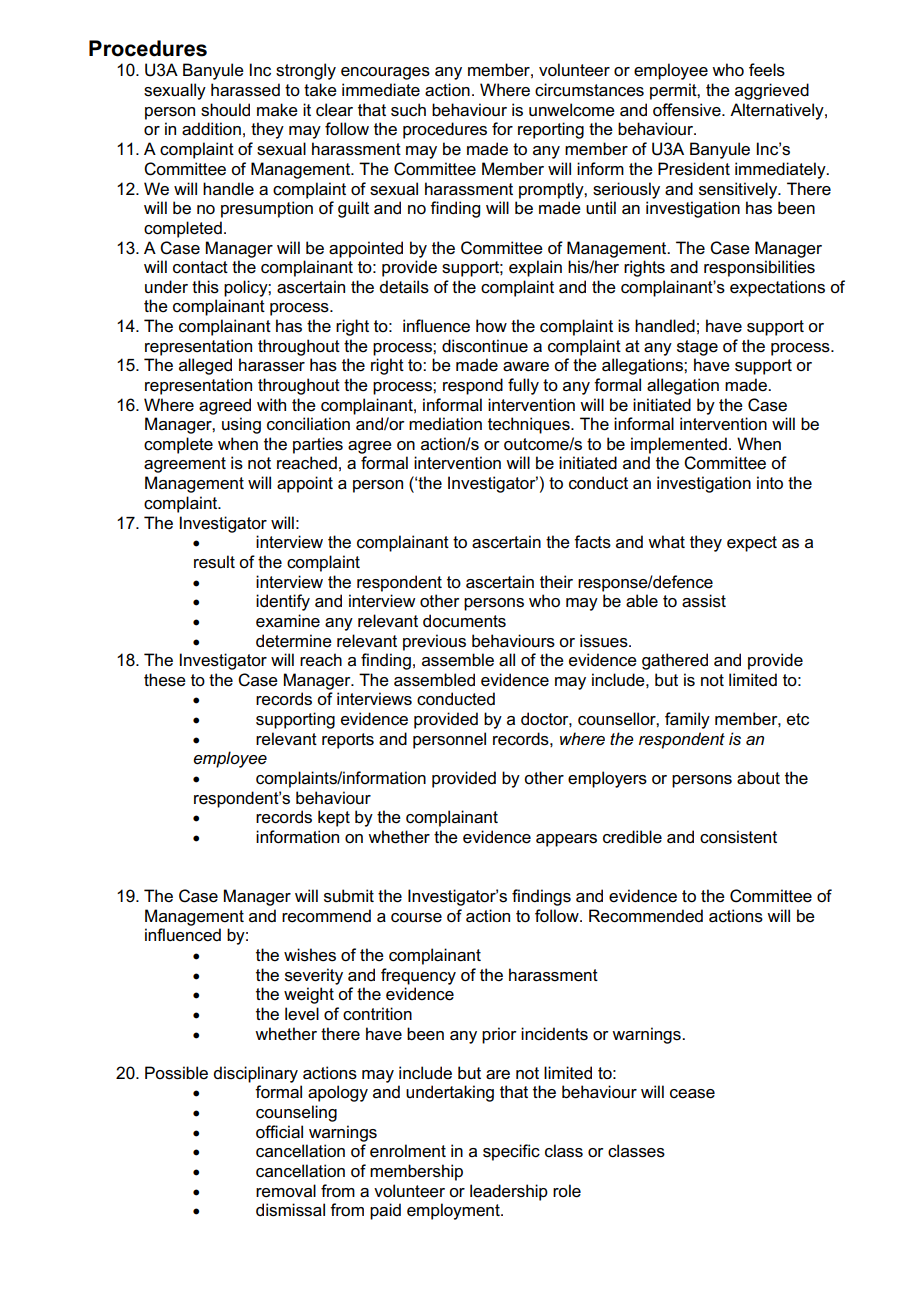 The image size is (924, 1308). What do you see at coordinates (688, 110) in the screenshot?
I see `offensive` at bounding box center [688, 110].
